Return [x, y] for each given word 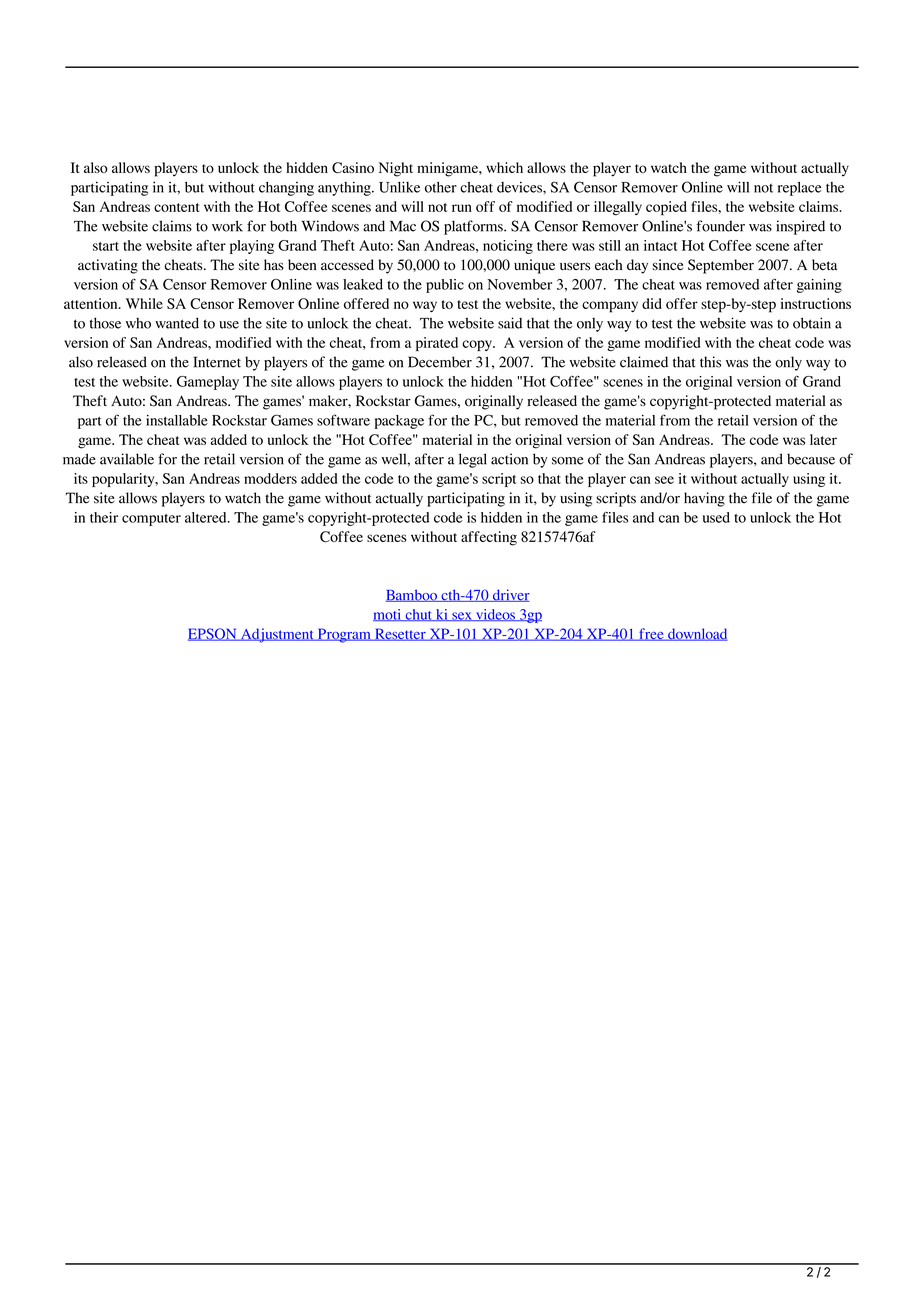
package [399, 422]
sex [462, 616]
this [710, 362]
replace [800, 189]
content [176, 207]
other [441, 187]
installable [177, 420]
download [697, 634]
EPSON [213, 634]
